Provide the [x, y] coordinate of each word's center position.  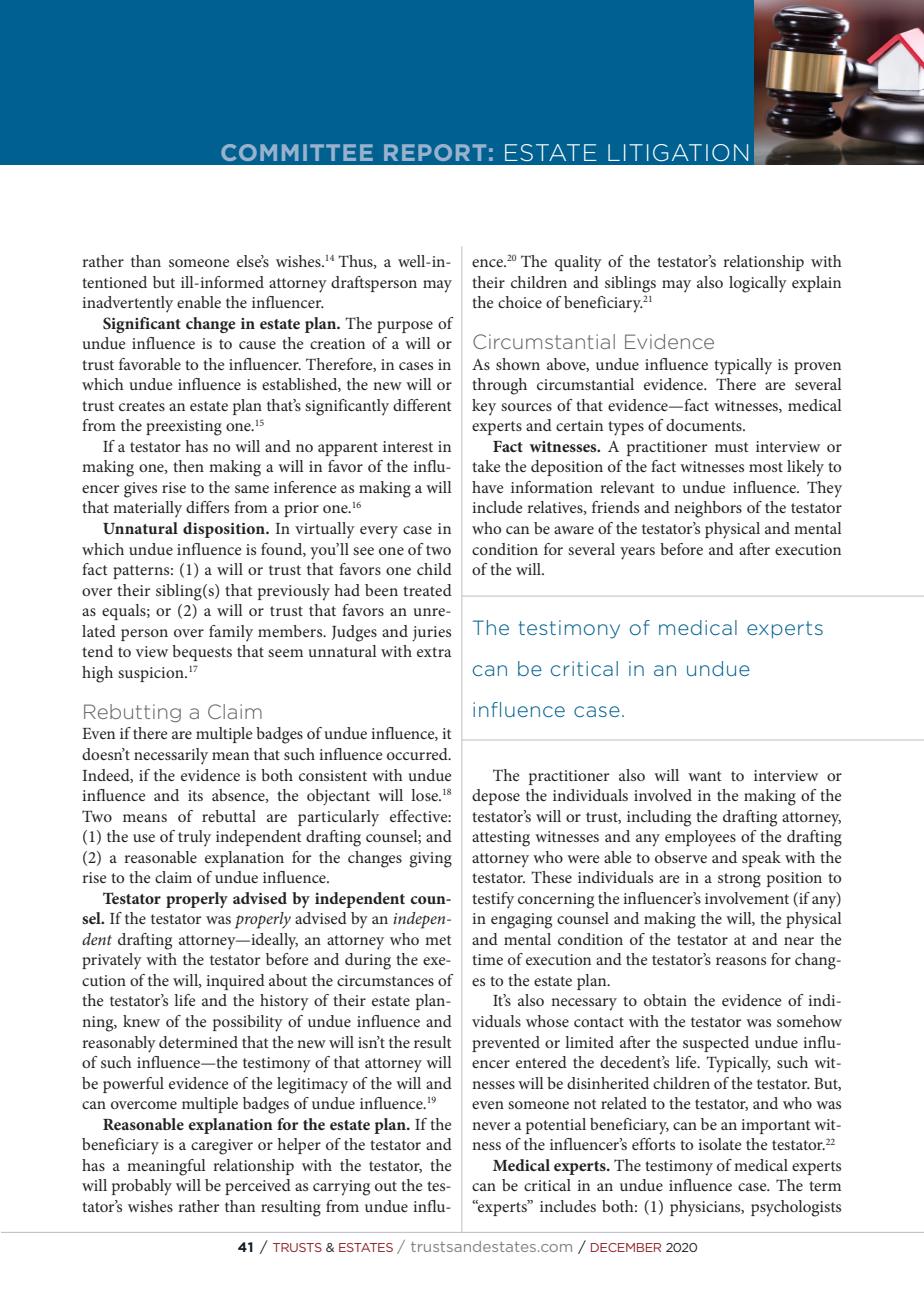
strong [739, 880]
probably [142, 1187]
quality [578, 263]
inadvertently [127, 304]
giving [430, 860]
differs [207, 507]
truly [194, 838]
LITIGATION [678, 153]
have [488, 487]
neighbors [708, 509]
